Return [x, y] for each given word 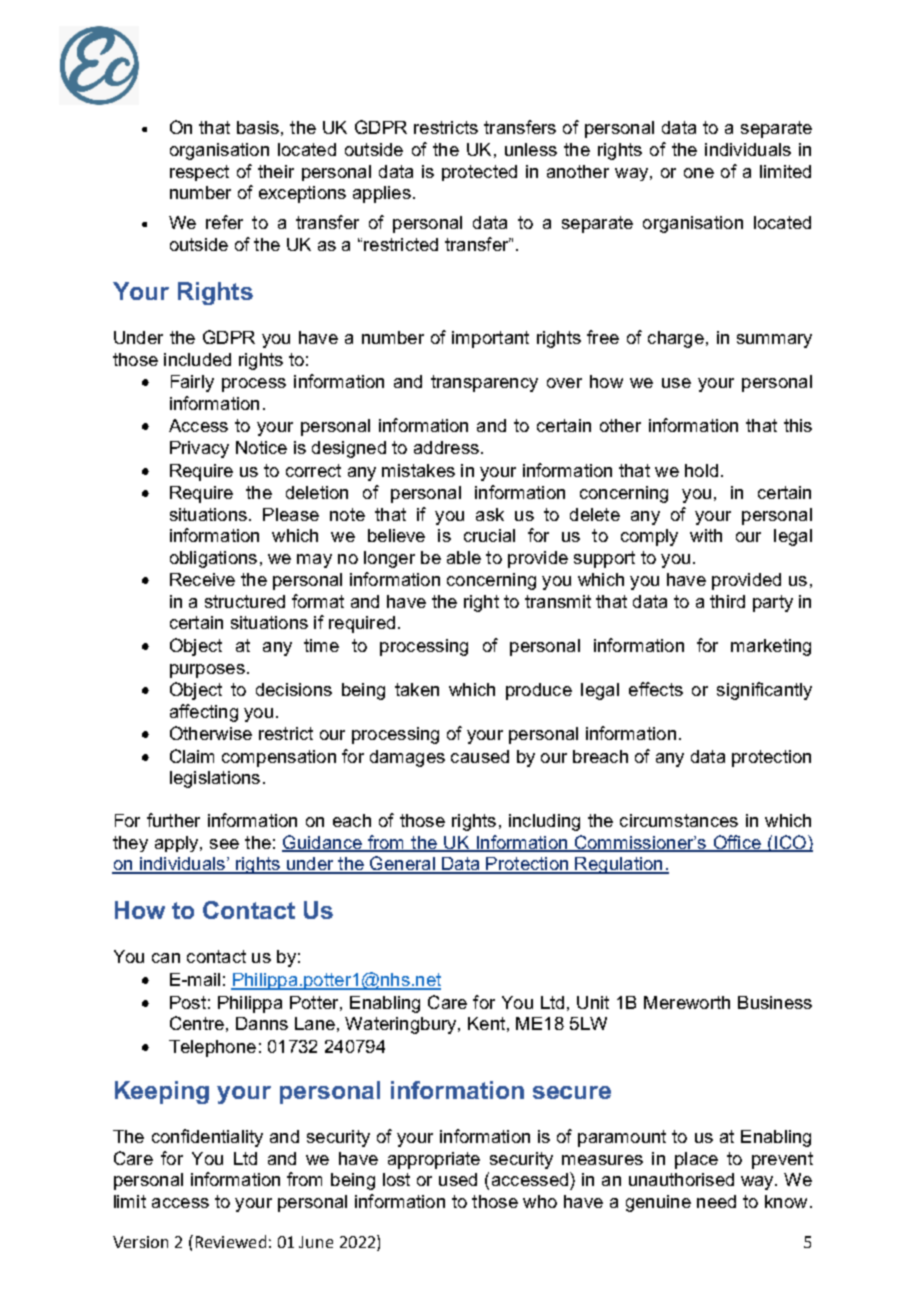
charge [676, 339]
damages [407, 758]
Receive [202, 579]
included [197, 359]
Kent [486, 1023]
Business [775, 1002]
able [464, 557]
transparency [484, 383]
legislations [215, 779]
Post [188, 1002]
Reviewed [231, 1241]
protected [479, 173]
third [727, 601]
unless [531, 149]
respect [199, 173]
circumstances [679, 820]
